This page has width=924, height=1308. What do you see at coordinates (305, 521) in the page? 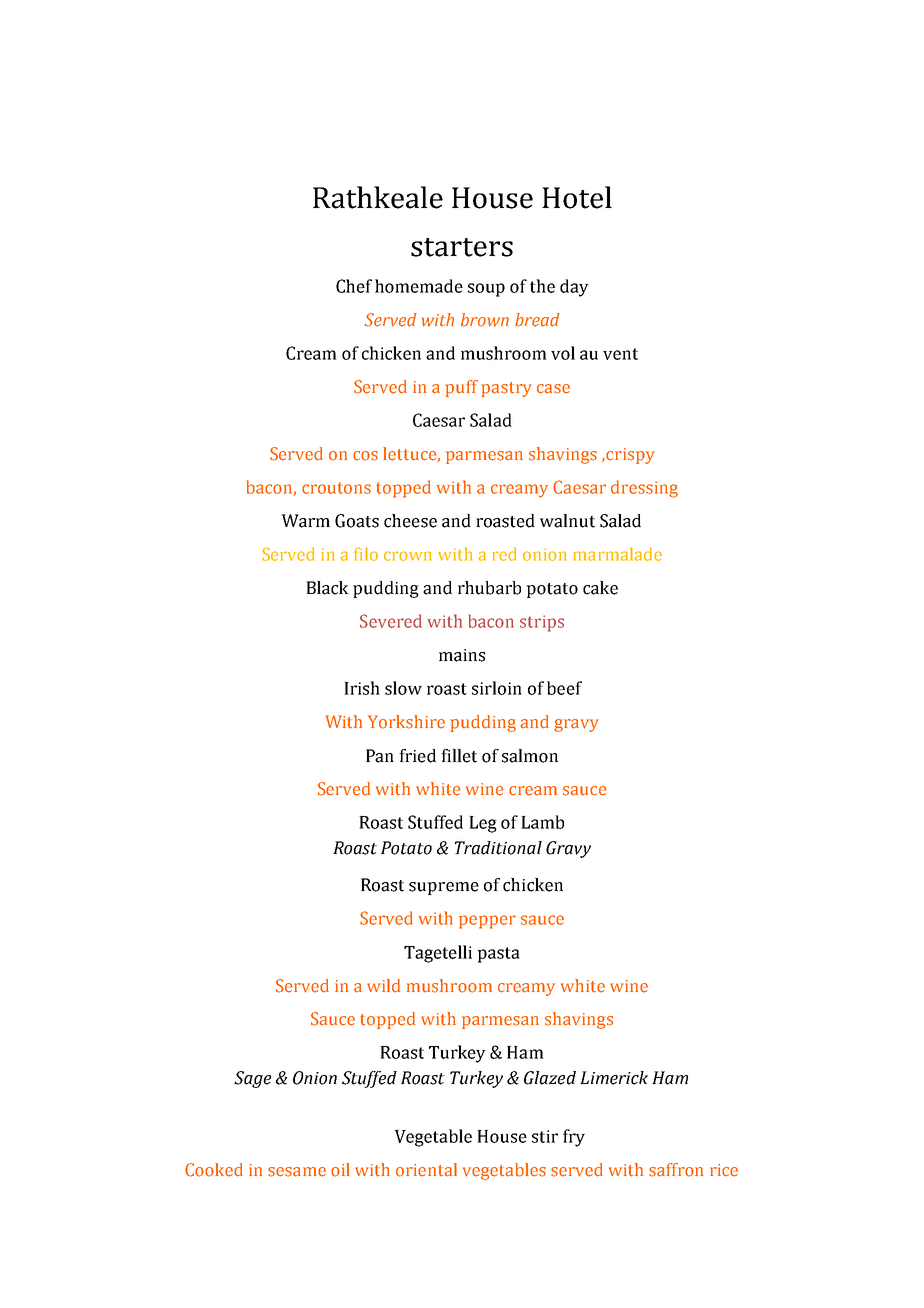
I see `Warm` at bounding box center [305, 521].
